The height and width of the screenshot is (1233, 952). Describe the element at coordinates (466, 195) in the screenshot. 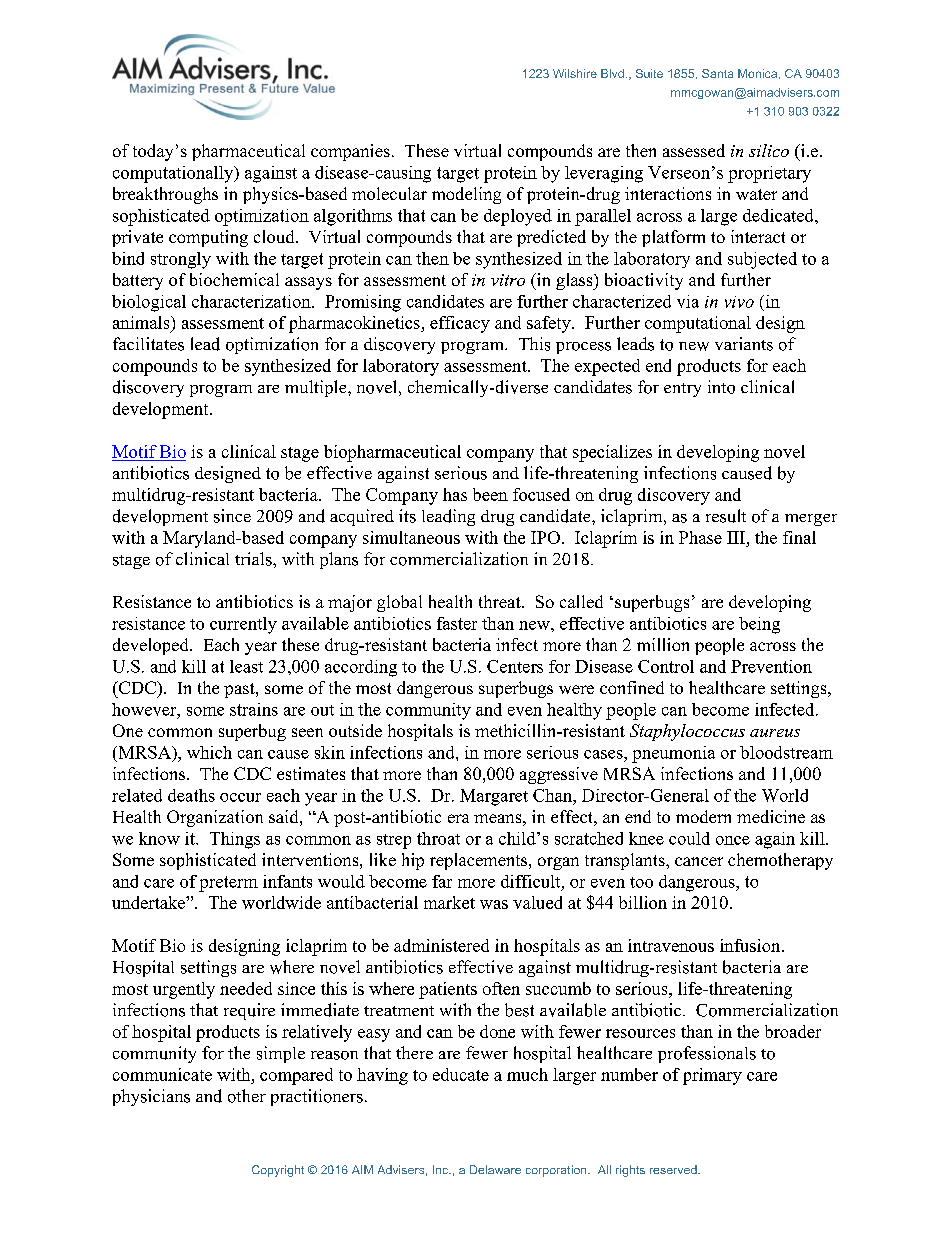

I see `modeling` at that location.
